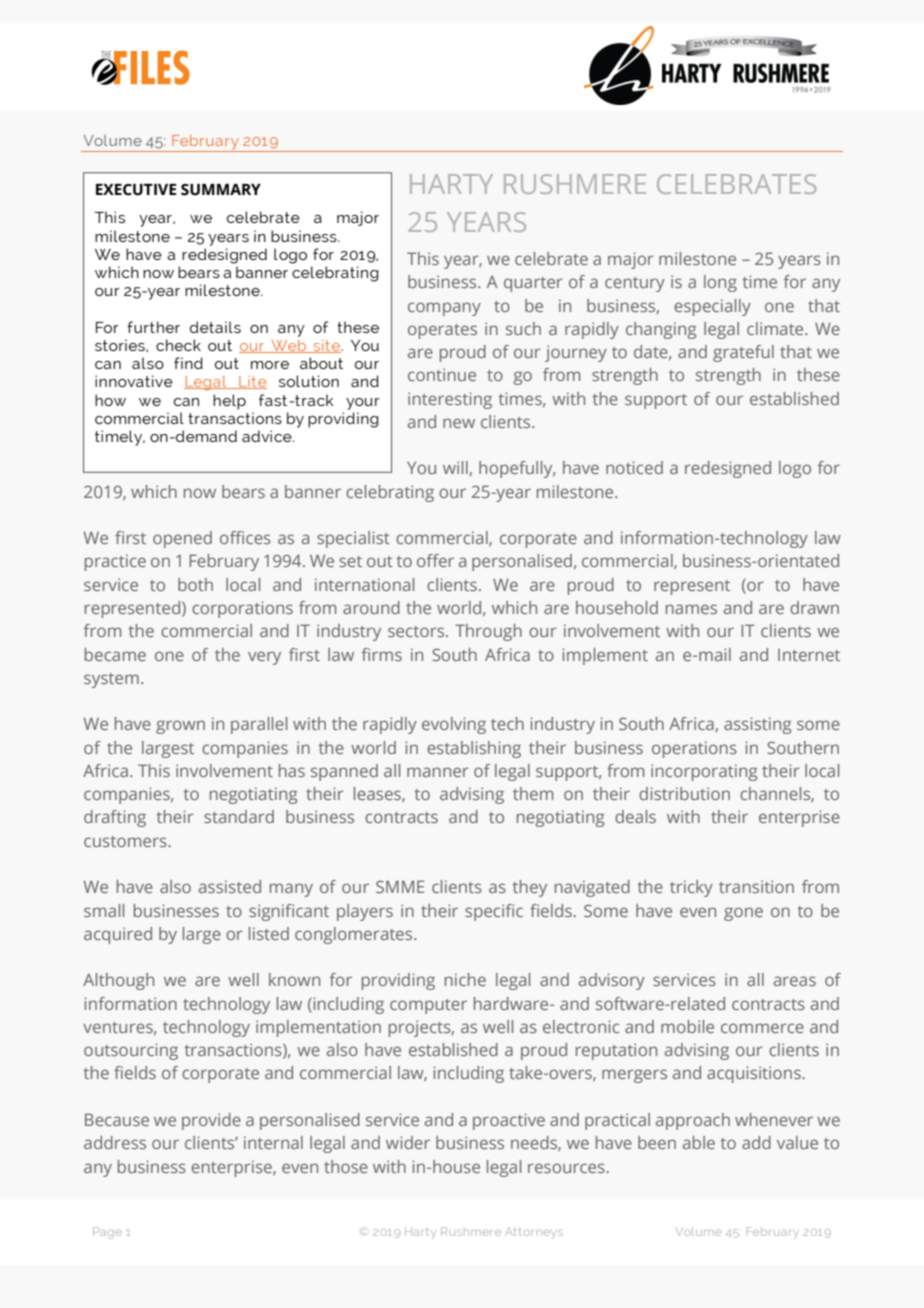 The height and width of the page is (1308, 924). Describe the element at coordinates (494, 912) in the page. I see `specific` at that location.
